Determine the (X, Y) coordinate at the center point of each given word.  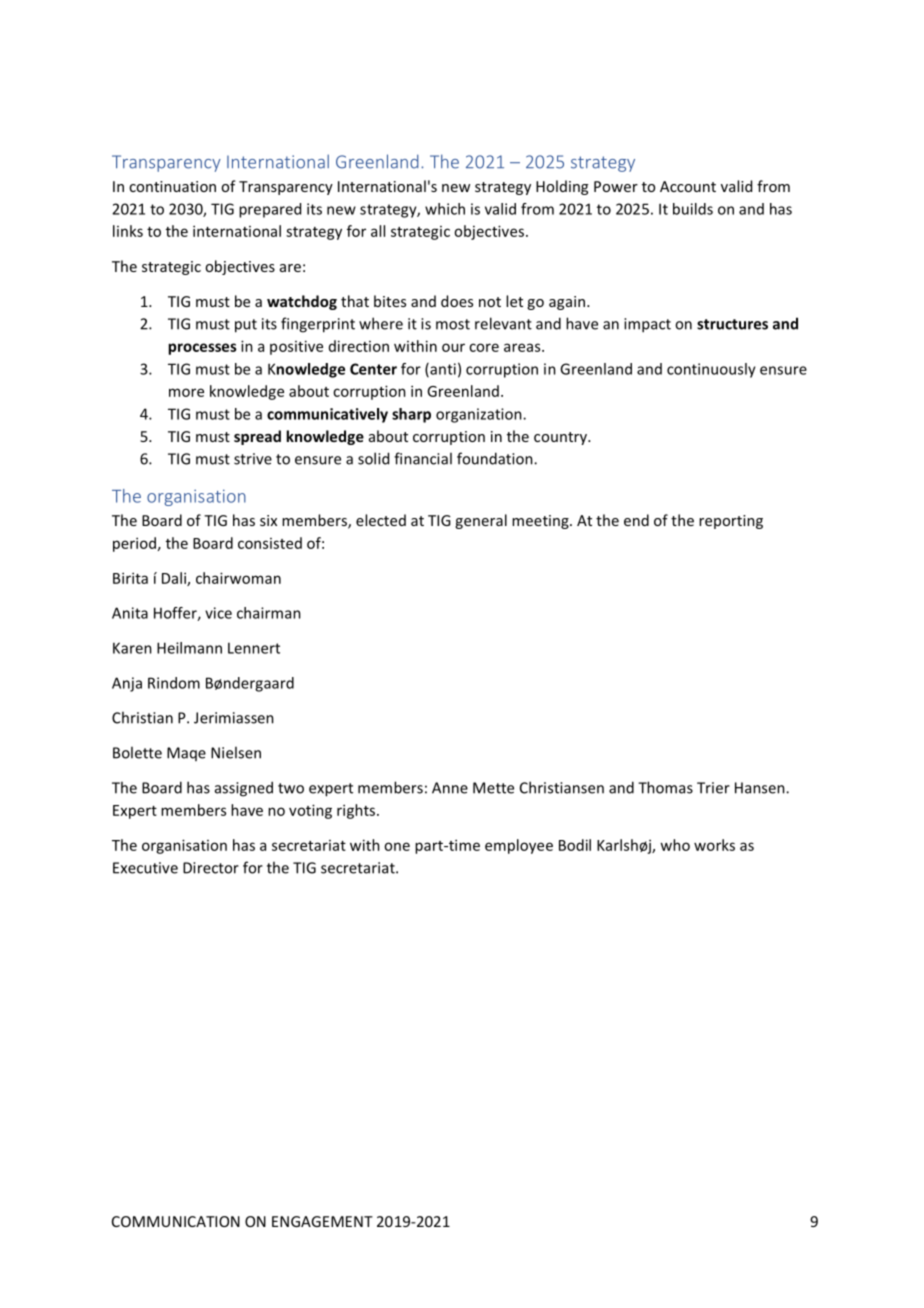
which (445, 209)
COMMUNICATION (176, 1221)
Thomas (665, 787)
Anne (450, 788)
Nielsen (236, 752)
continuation (172, 186)
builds (693, 209)
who (675, 845)
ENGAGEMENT (322, 1221)
